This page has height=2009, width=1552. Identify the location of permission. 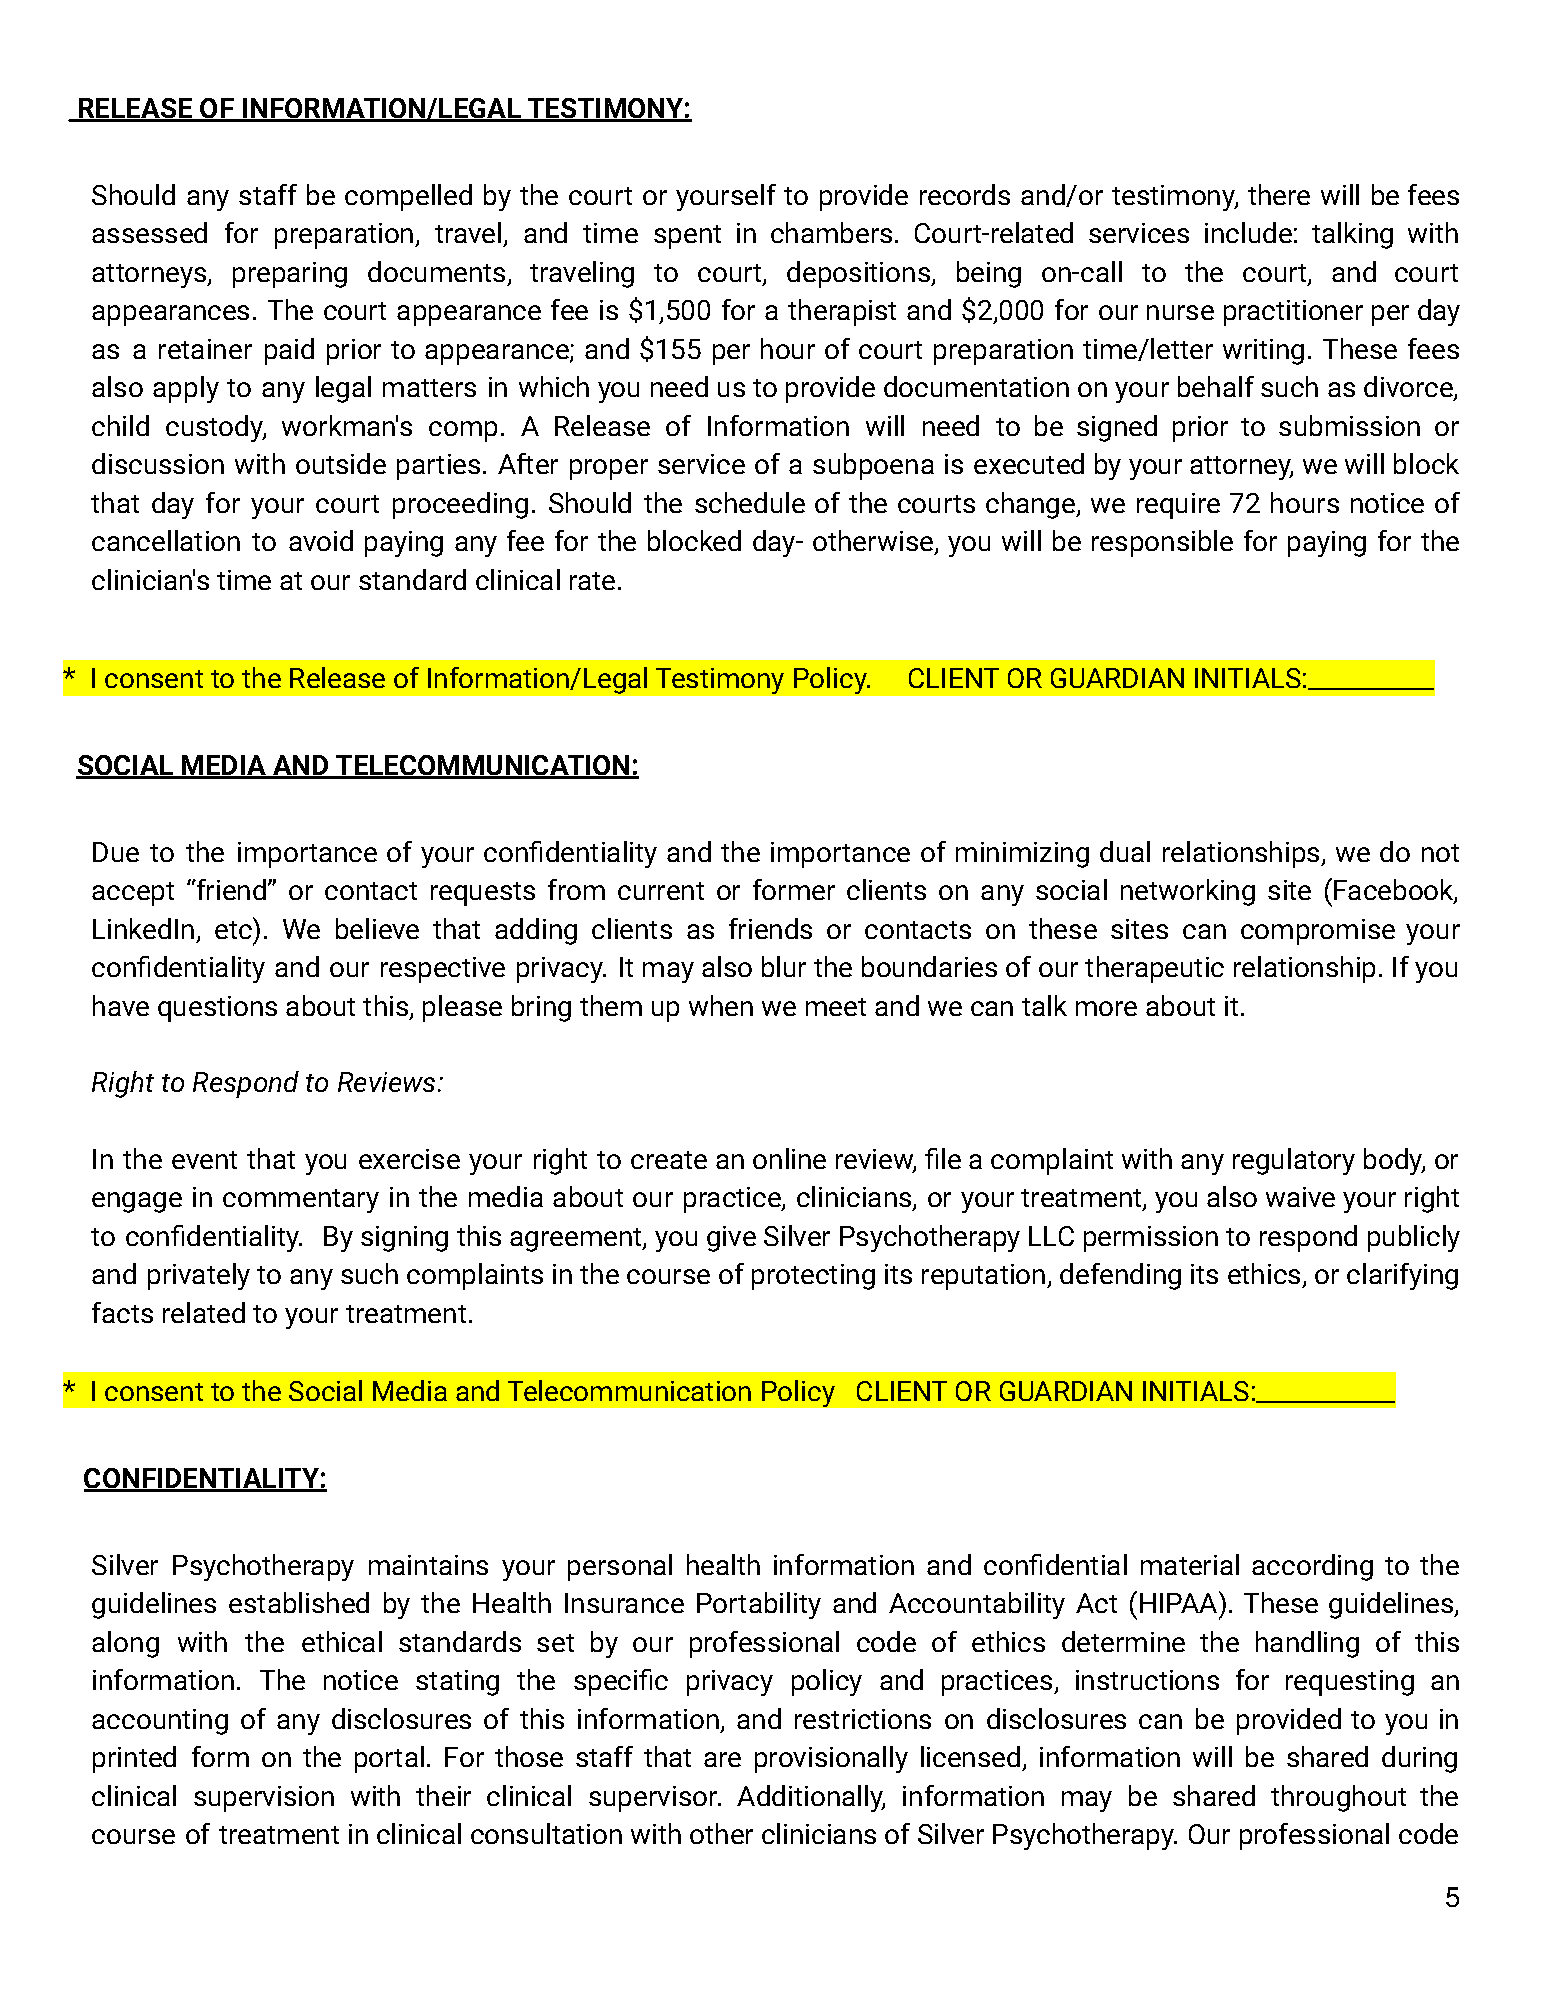
(1151, 1239).
